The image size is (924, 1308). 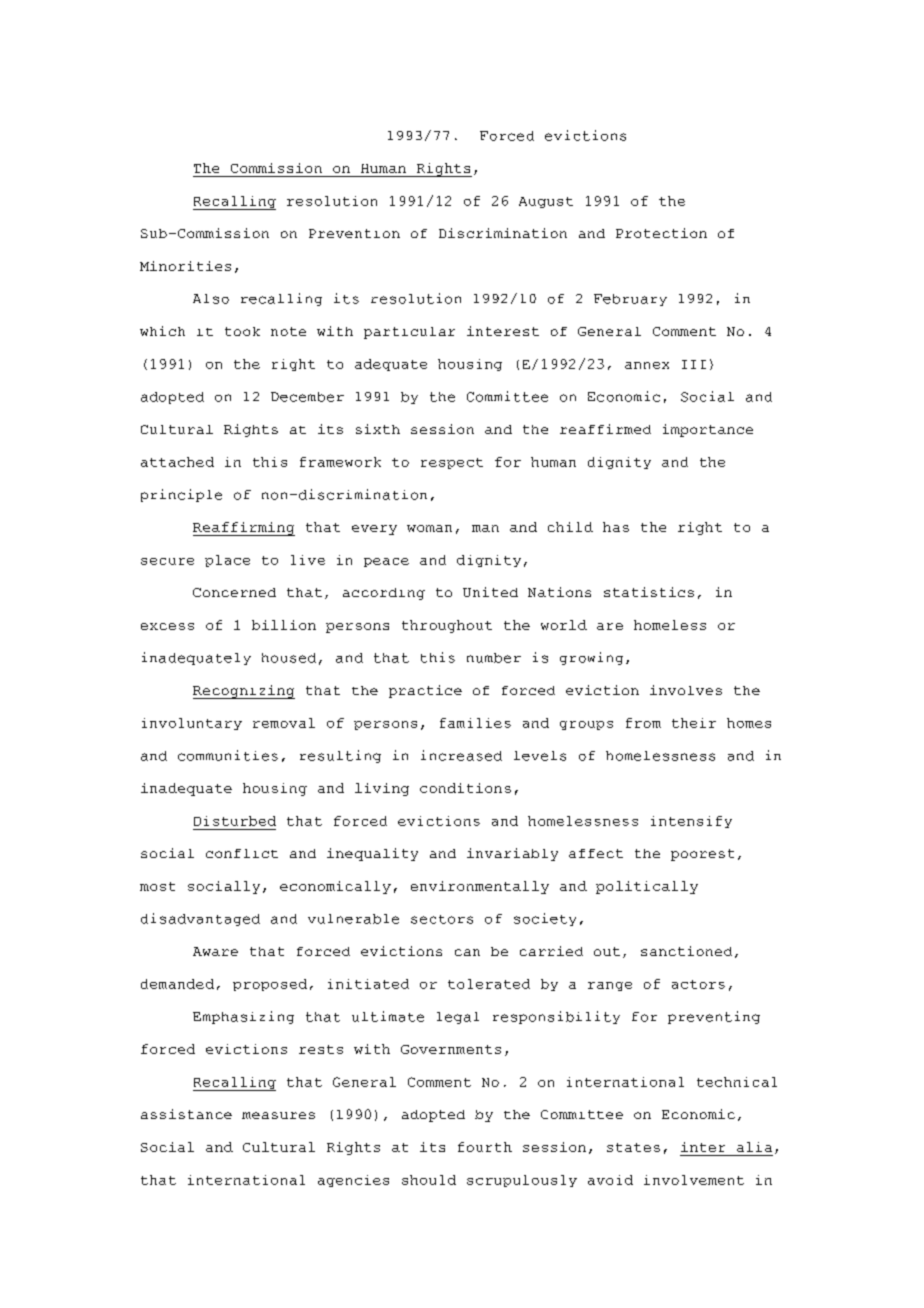 I want to click on importance, so click(x=708, y=430).
